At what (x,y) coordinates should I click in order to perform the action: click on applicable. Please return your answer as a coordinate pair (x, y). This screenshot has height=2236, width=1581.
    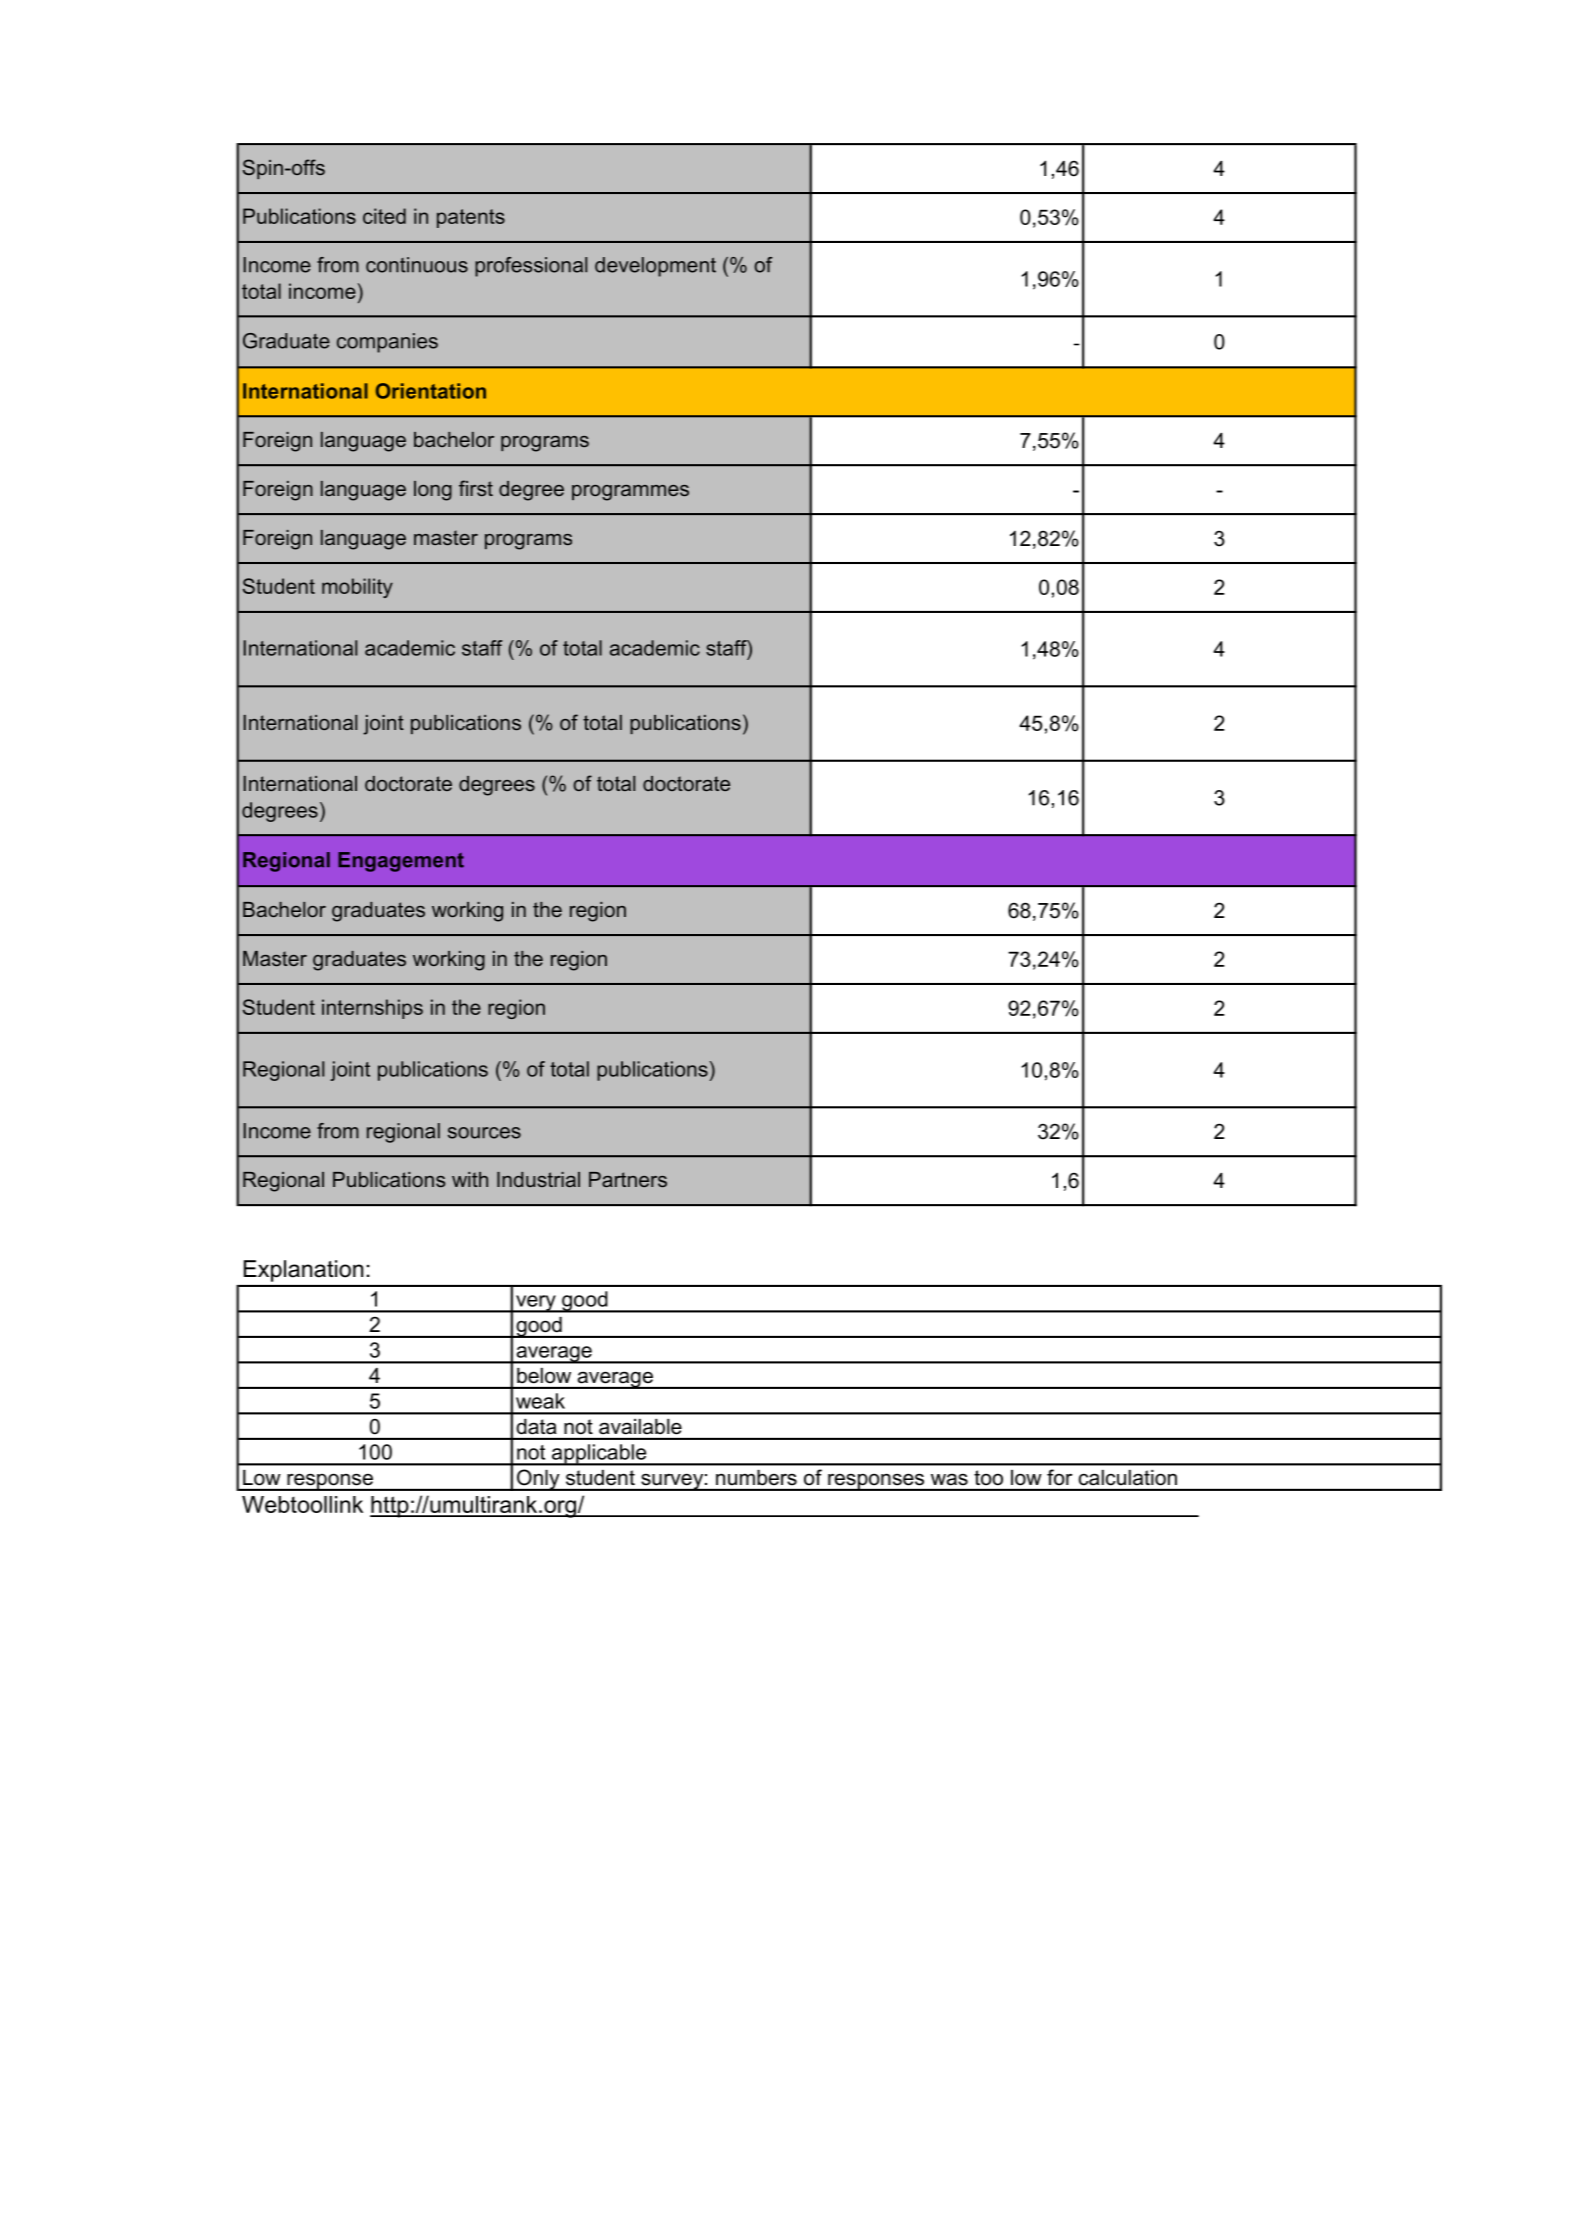
    Looking at the image, I should click on (599, 1455).
